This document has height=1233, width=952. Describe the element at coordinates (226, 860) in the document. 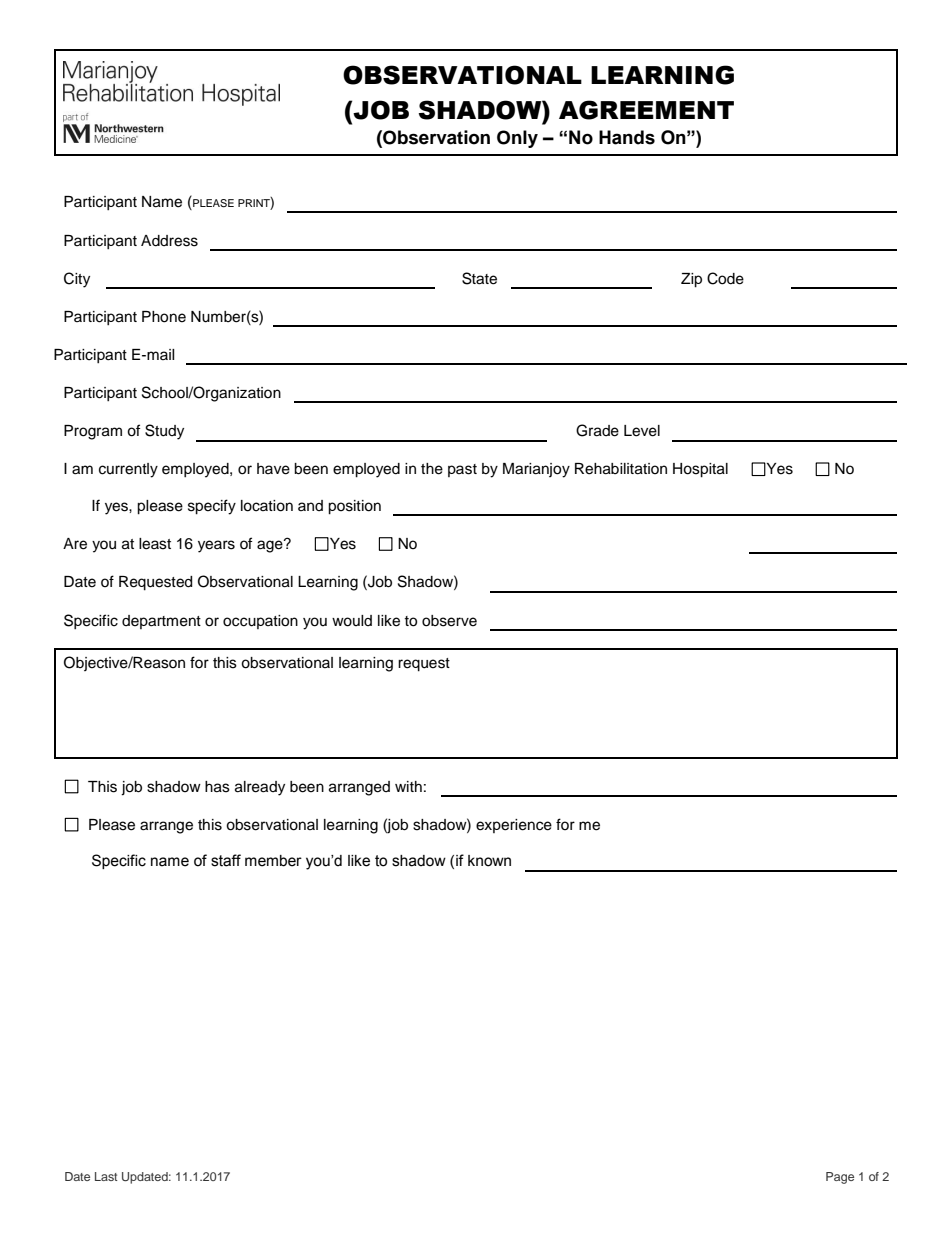

I see `staff` at that location.
